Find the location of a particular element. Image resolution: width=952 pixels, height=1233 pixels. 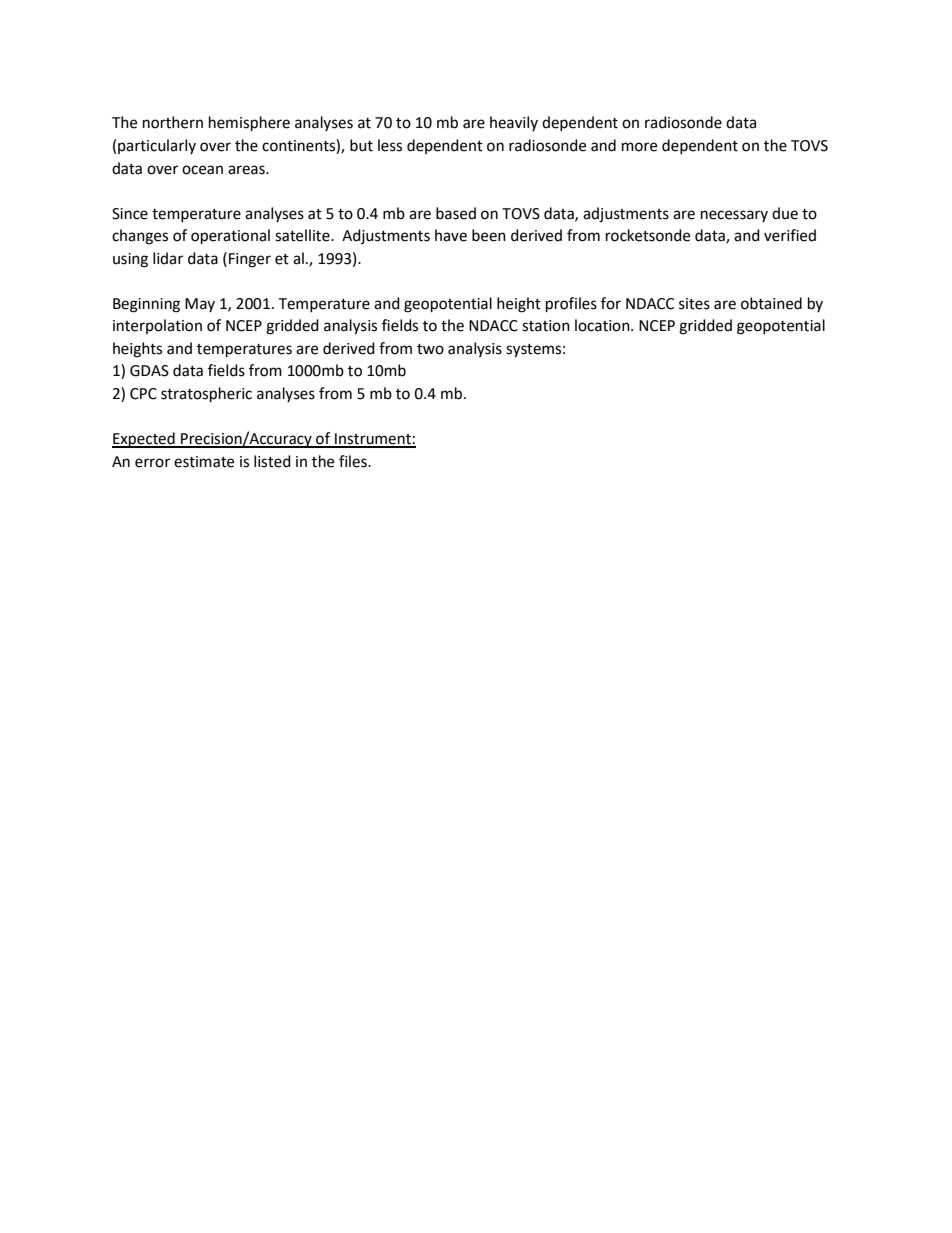

Instrument is located at coordinates (373, 440).
